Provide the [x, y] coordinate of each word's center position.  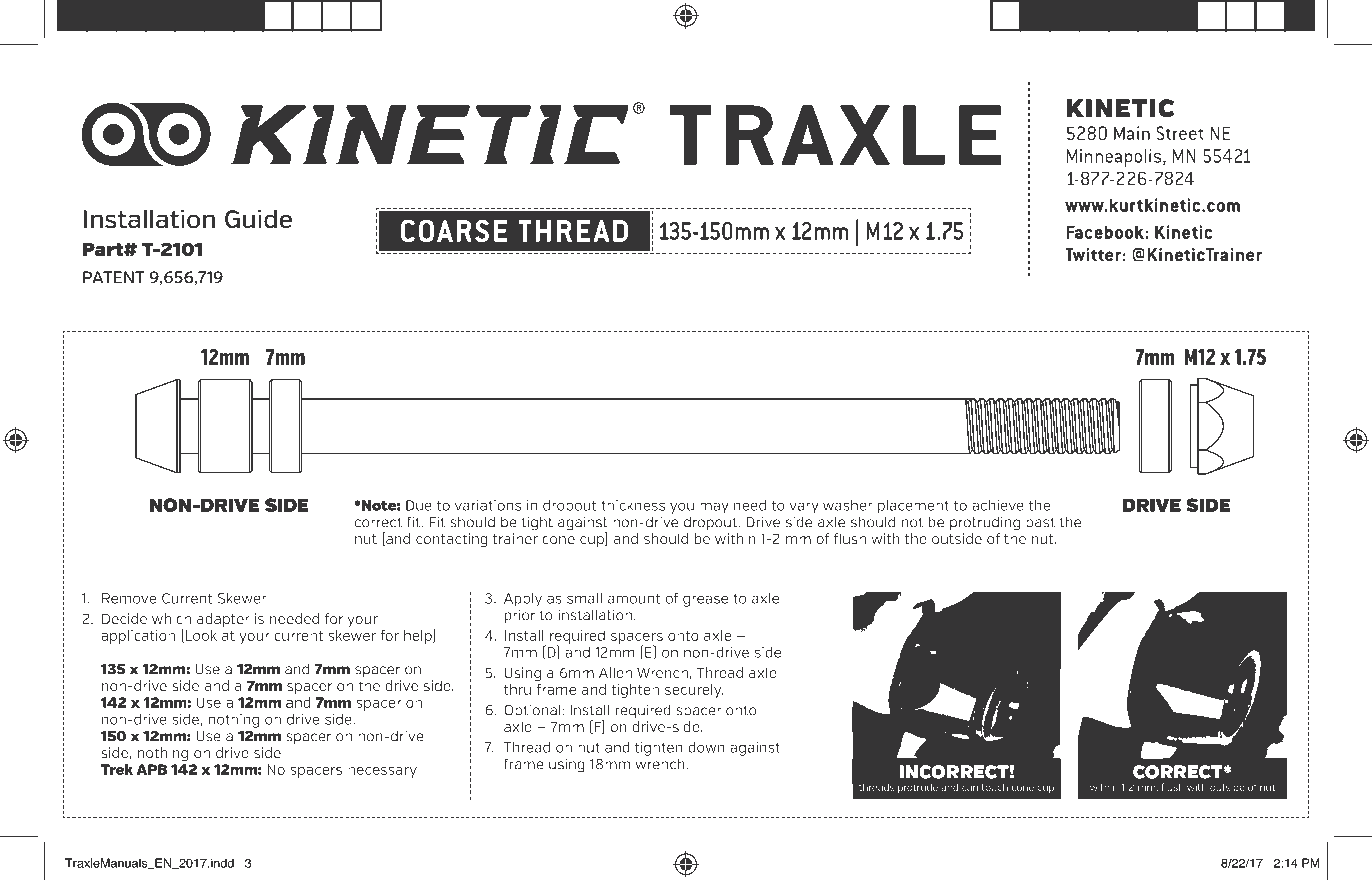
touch [995, 787]
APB [151, 769]
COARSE [454, 231]
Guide [258, 219]
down [706, 747]
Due [419, 505]
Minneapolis [1115, 158]
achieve [998, 505]
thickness [633, 505]
